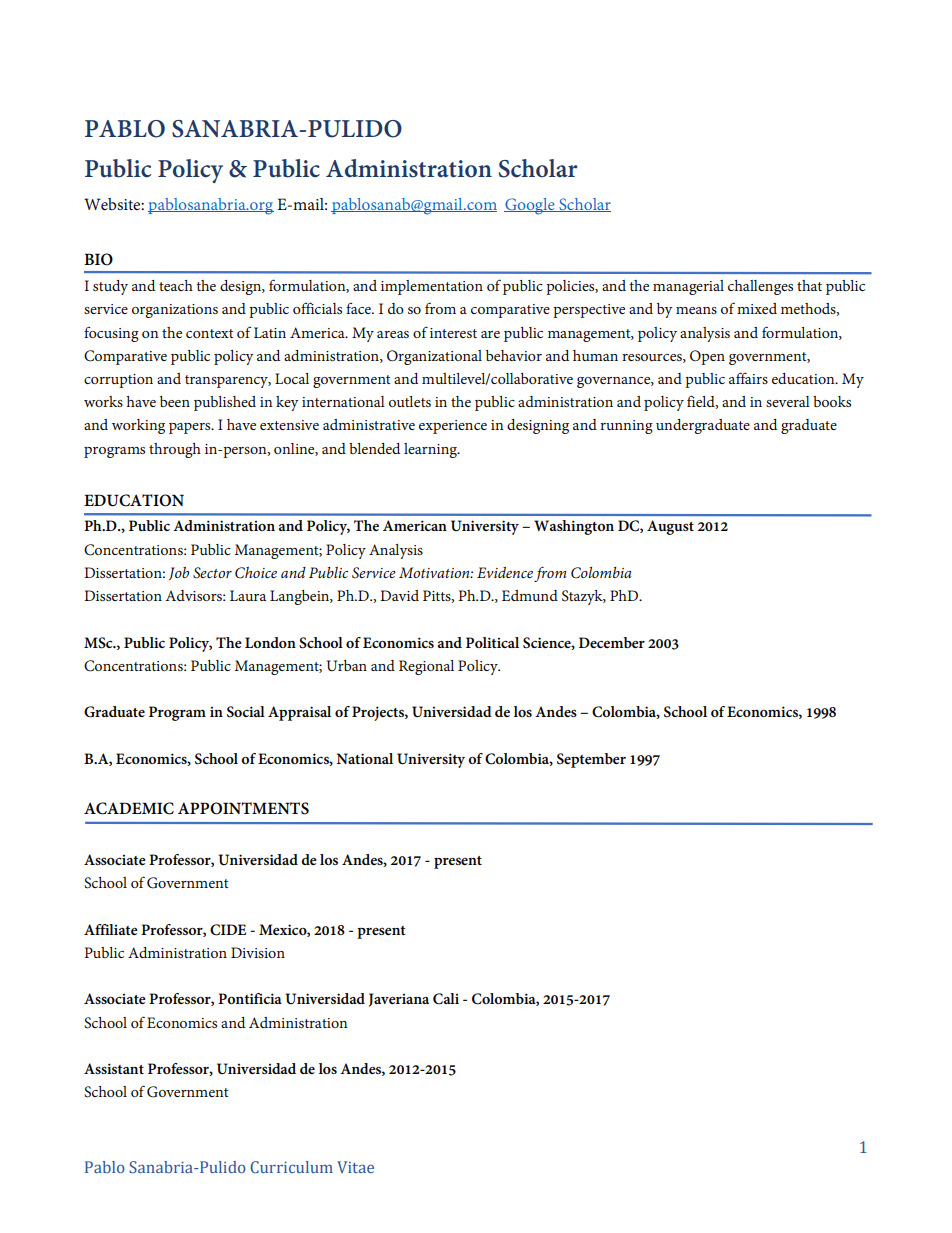 This screenshot has height=1233, width=952. Describe the element at coordinates (270, 642) in the screenshot. I see `London` at that location.
